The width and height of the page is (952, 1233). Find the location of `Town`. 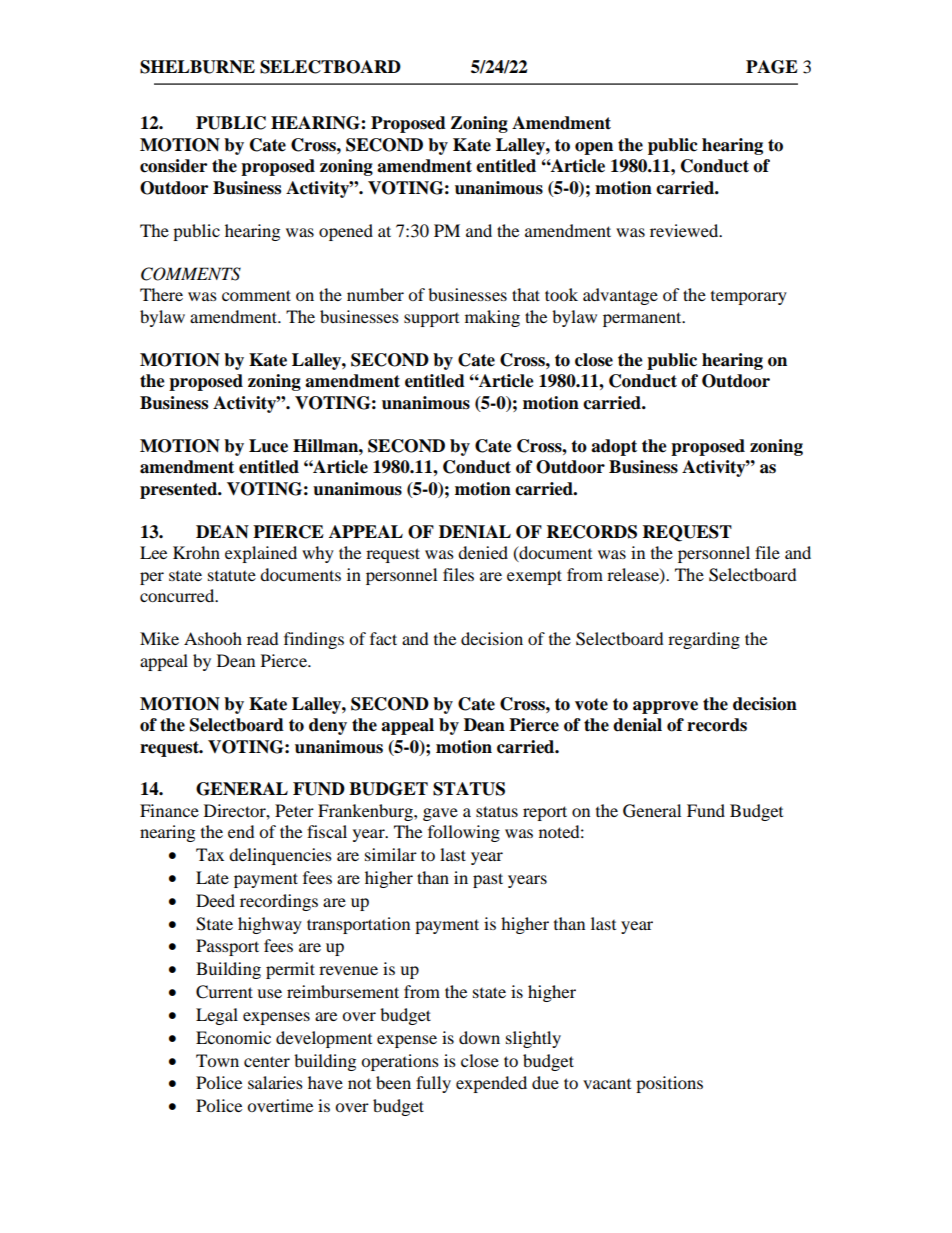

Town is located at coordinates (217, 1060).
